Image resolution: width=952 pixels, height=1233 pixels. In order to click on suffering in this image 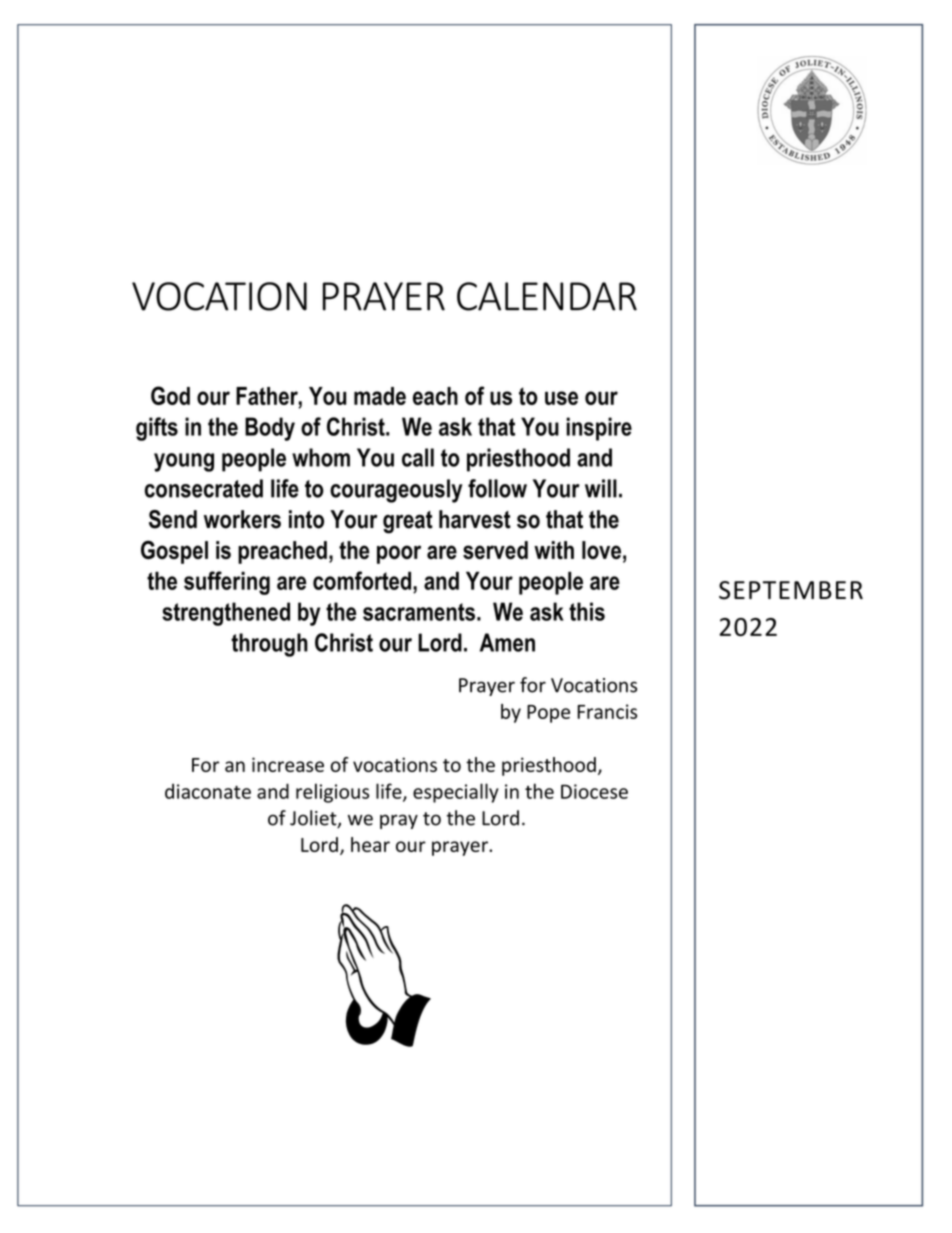, I will do `click(227, 583)`.
